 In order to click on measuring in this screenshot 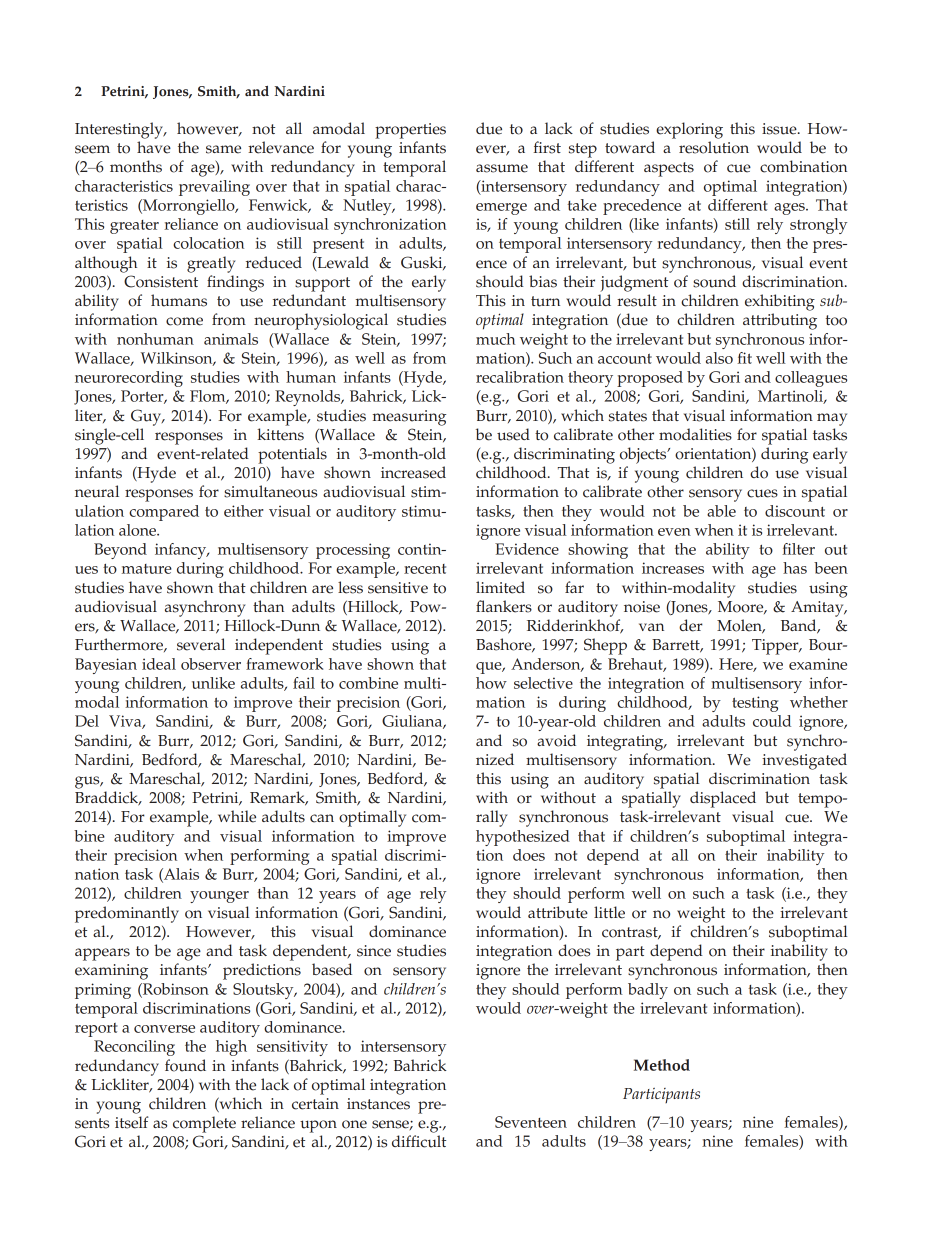, I will do `click(409, 418)`.
